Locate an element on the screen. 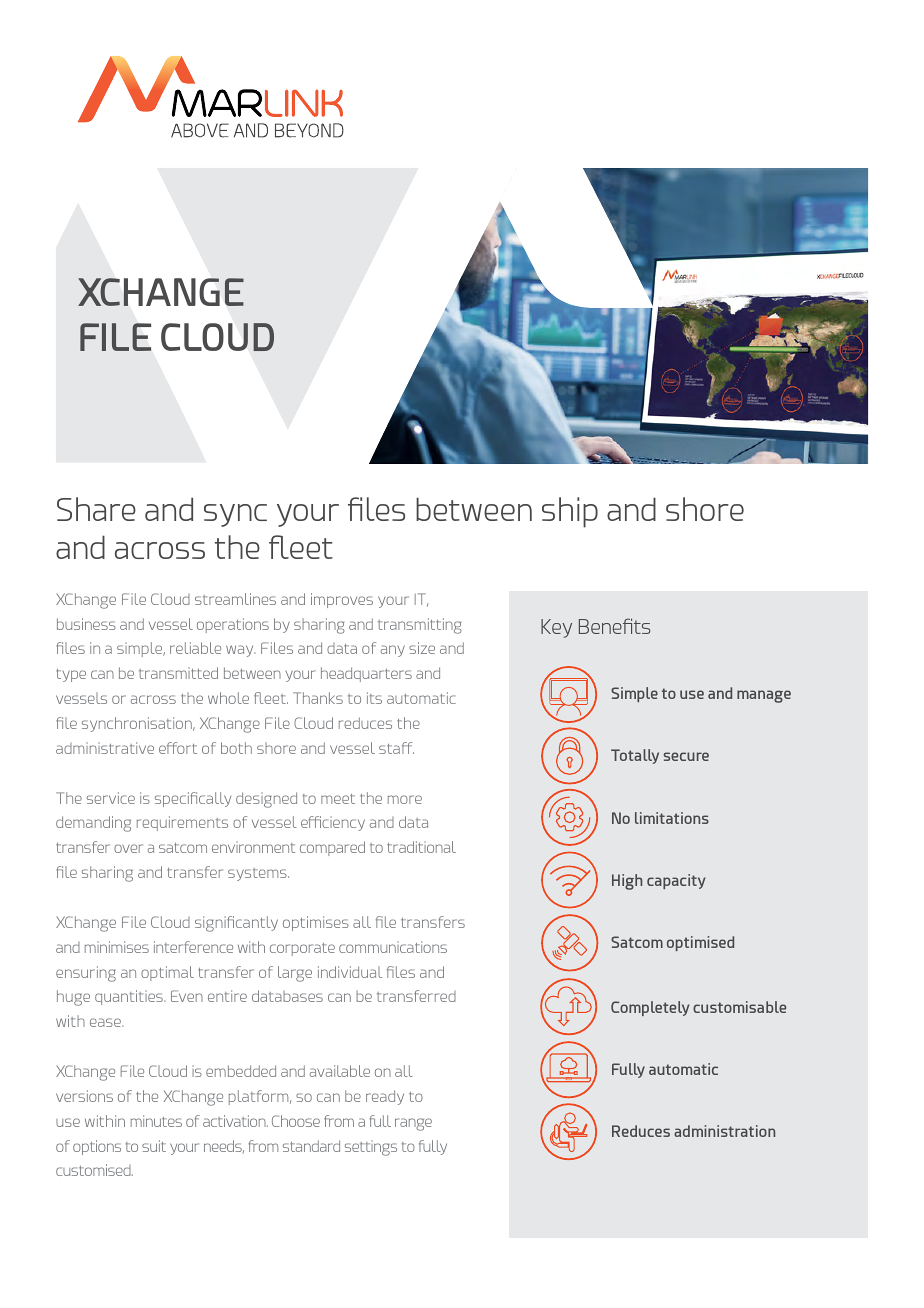 This screenshot has width=924, height=1308. Benefits is located at coordinates (614, 626).
